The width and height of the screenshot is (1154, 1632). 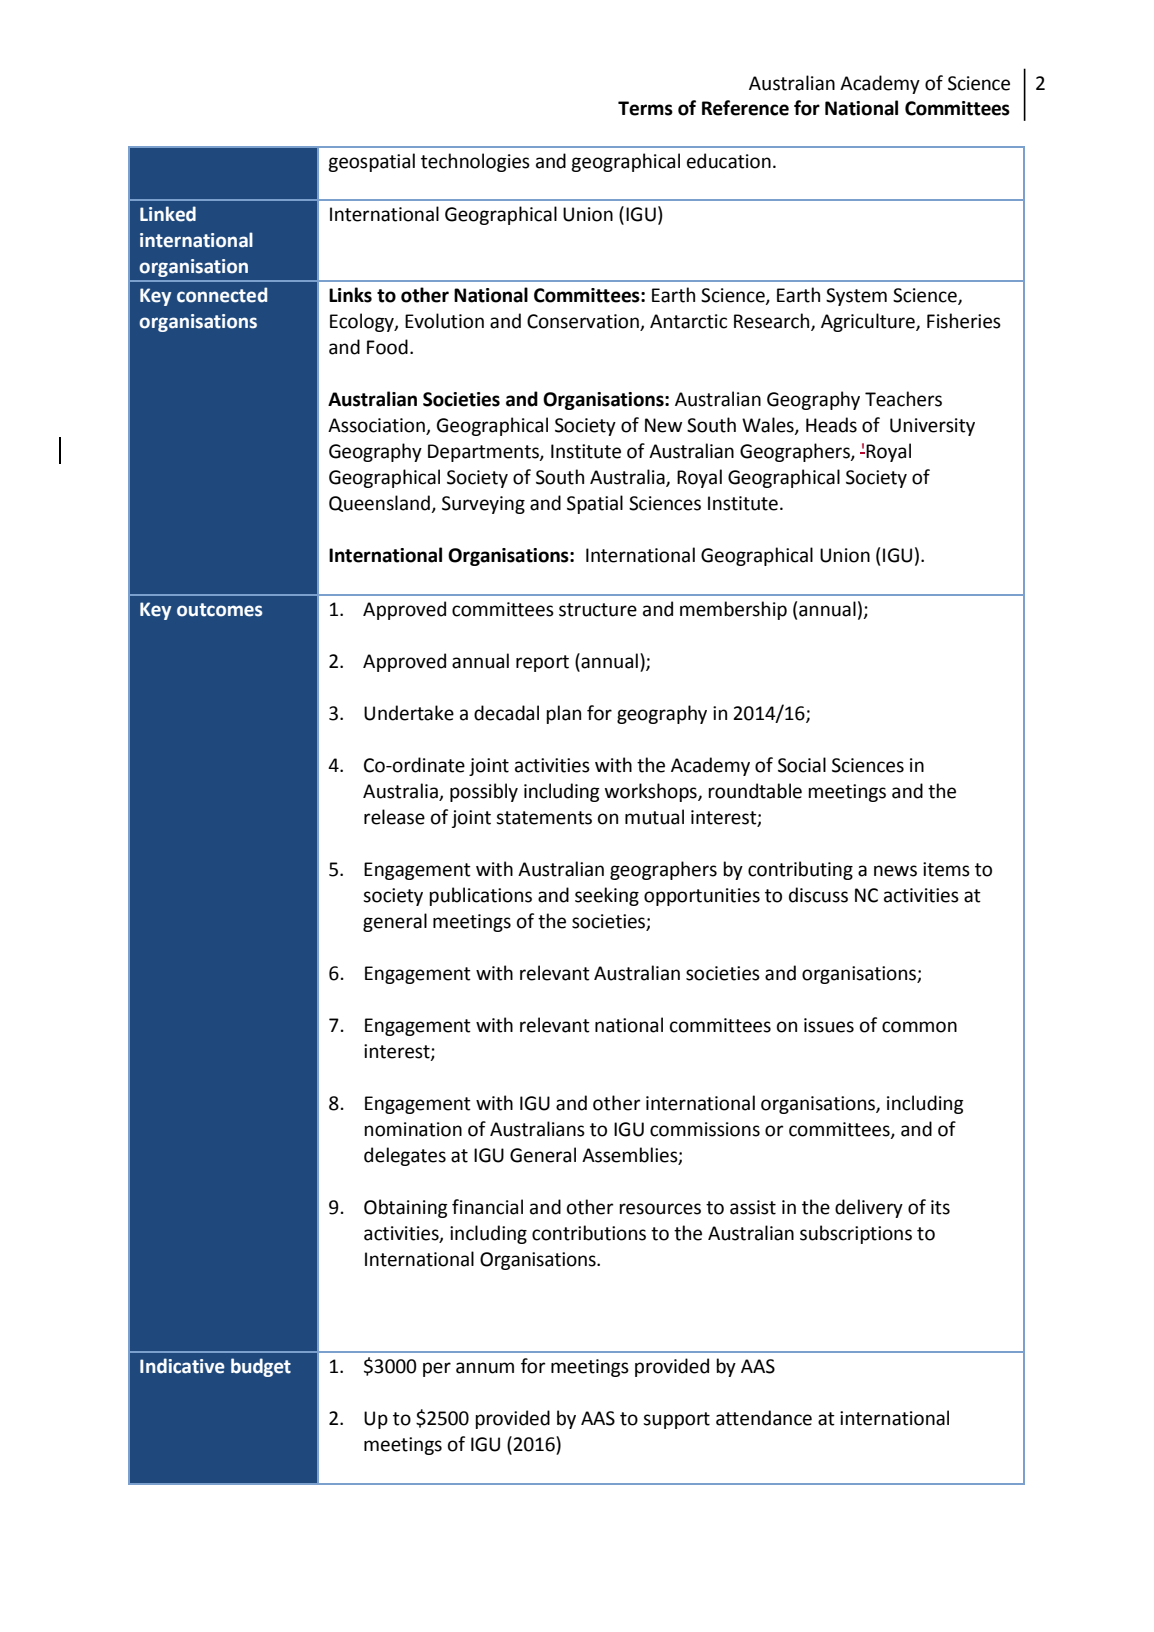 What do you see at coordinates (607, 896) in the screenshot?
I see `seeking` at bounding box center [607, 896].
